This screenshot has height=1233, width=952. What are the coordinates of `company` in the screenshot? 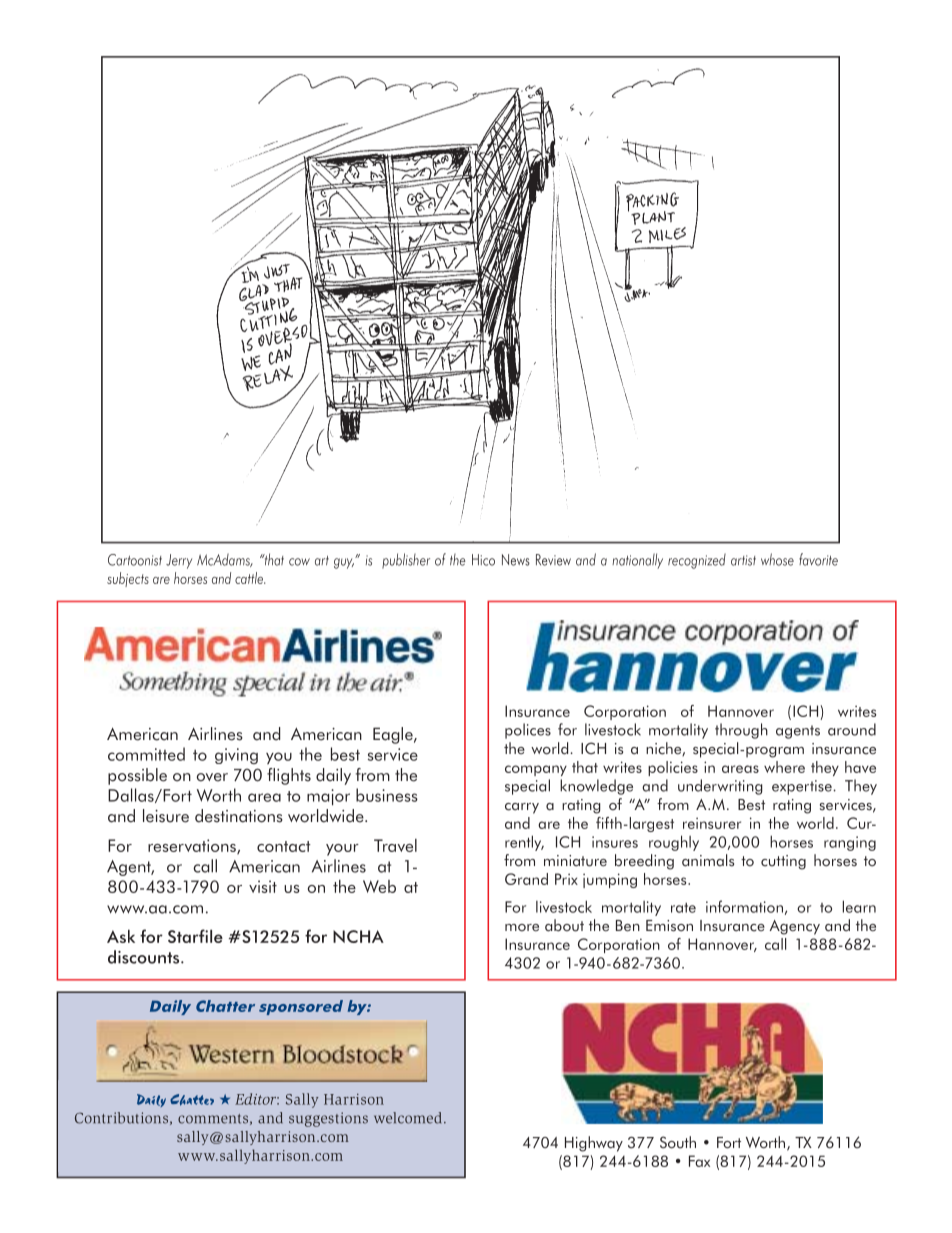 It's located at (536, 770).
